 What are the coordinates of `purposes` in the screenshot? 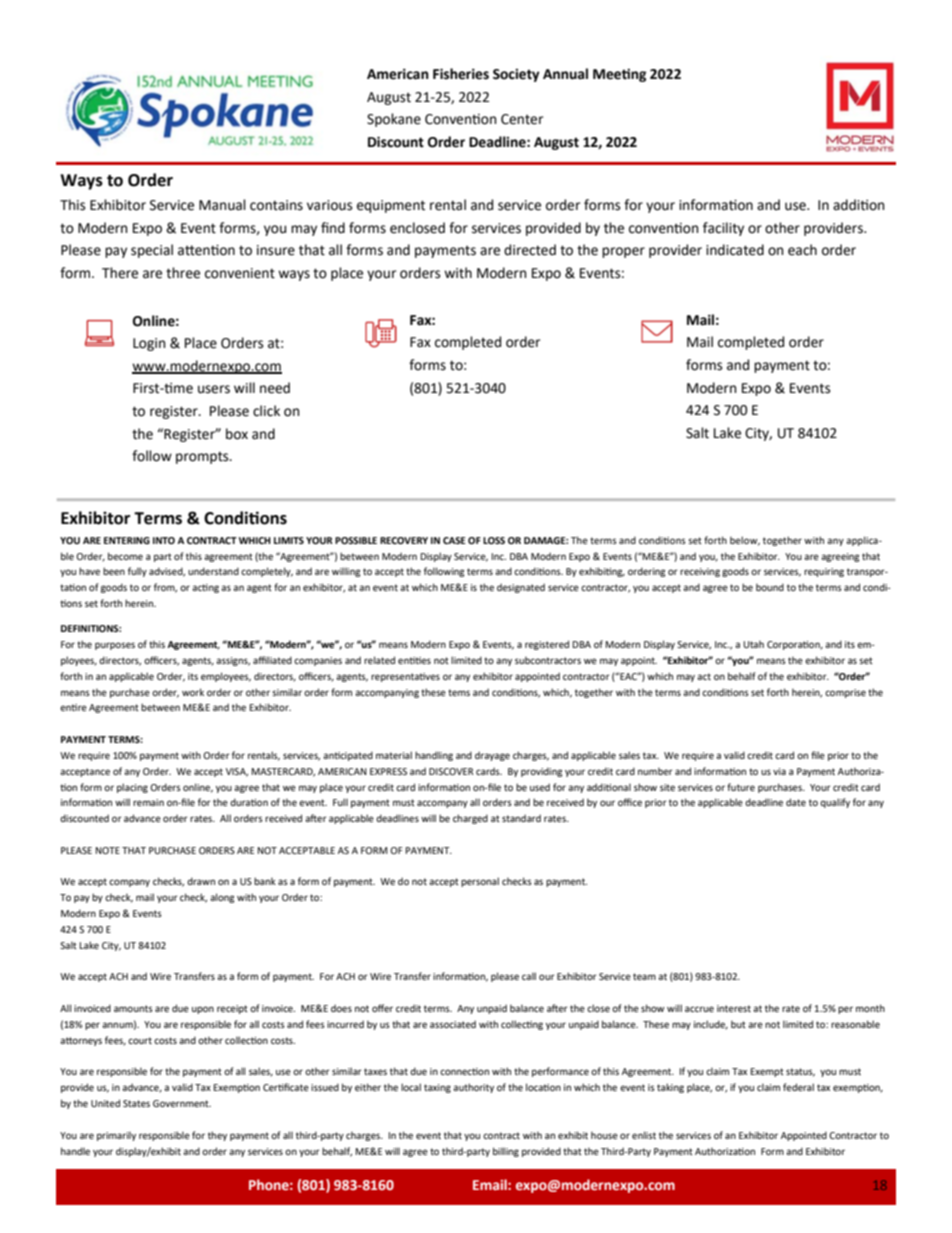 It's located at (115, 646).
